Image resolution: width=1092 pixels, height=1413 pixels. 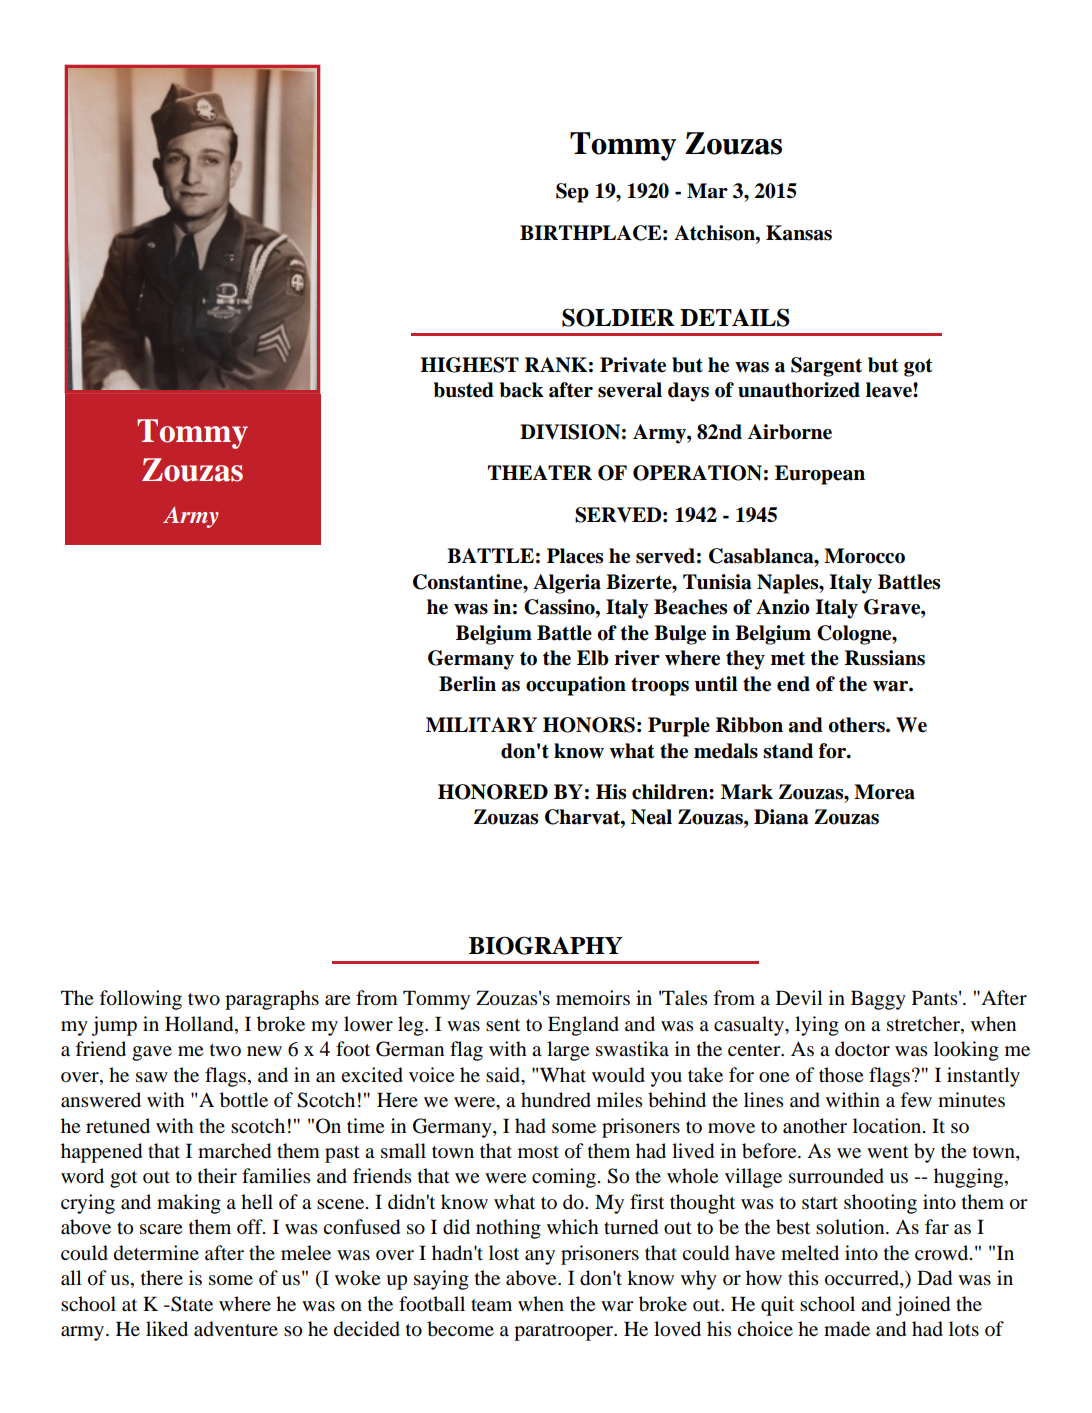 I want to click on team, so click(x=491, y=1305).
